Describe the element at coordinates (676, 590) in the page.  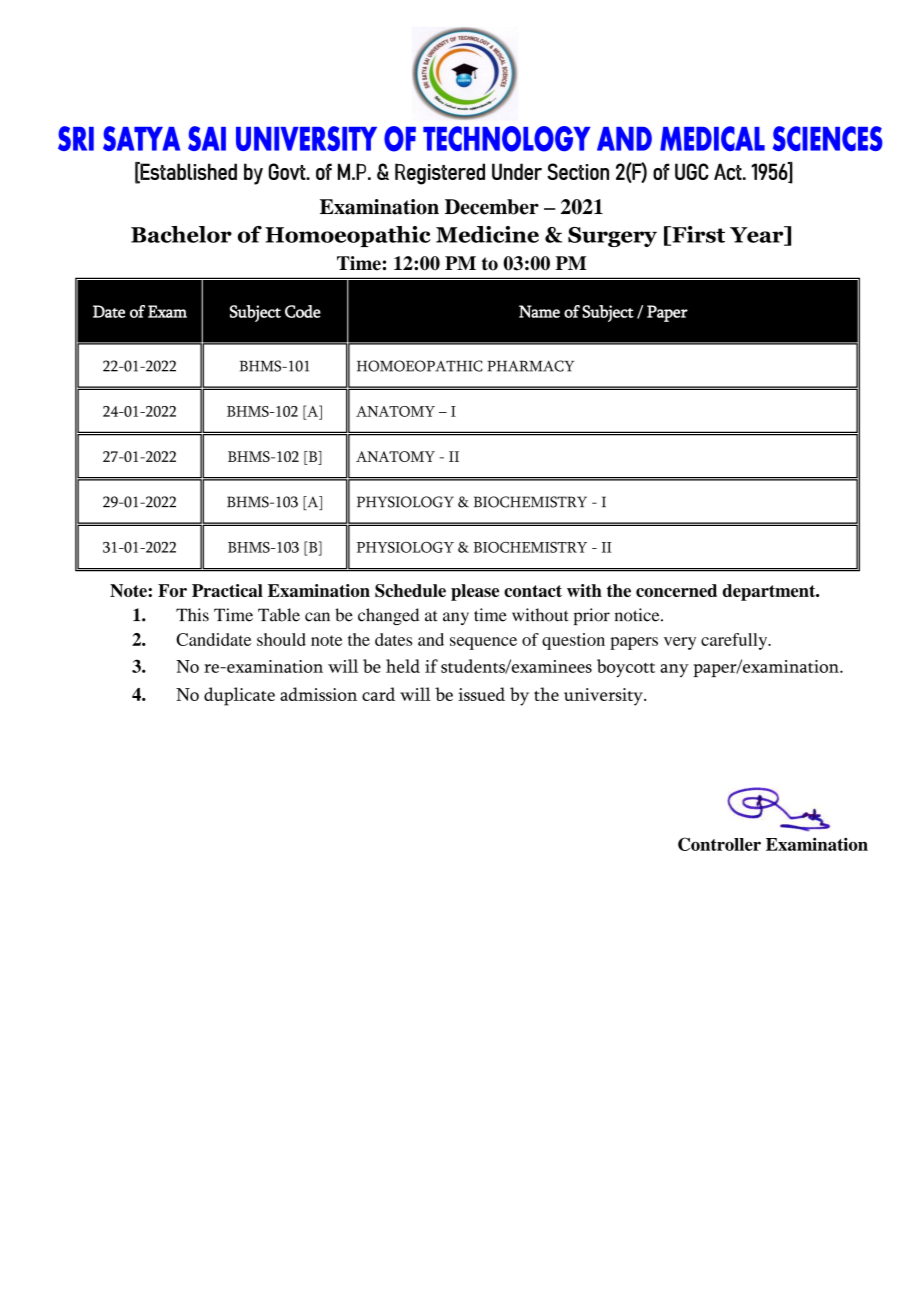
I see `concerned` at that location.
